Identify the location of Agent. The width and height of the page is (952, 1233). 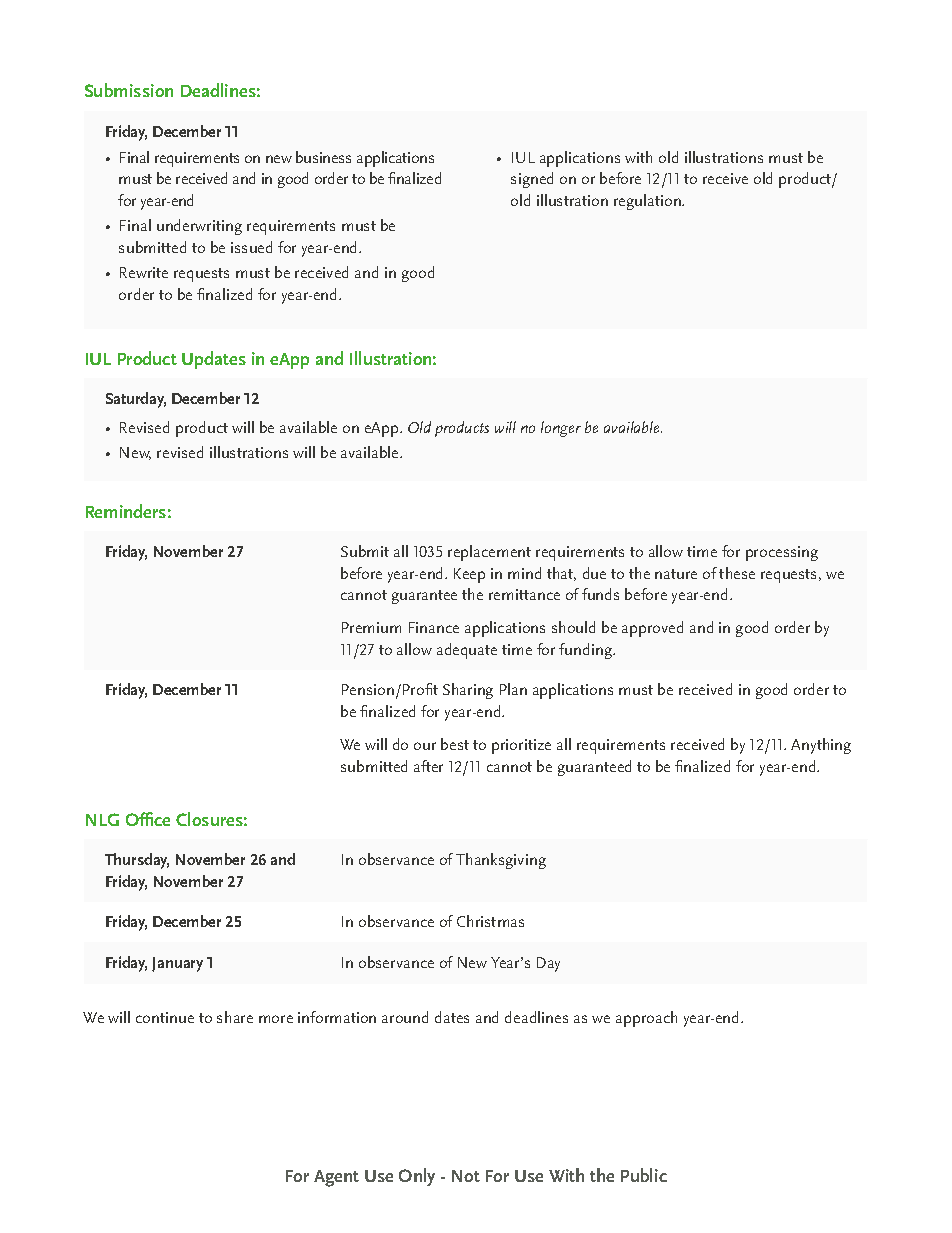
(336, 1178).
